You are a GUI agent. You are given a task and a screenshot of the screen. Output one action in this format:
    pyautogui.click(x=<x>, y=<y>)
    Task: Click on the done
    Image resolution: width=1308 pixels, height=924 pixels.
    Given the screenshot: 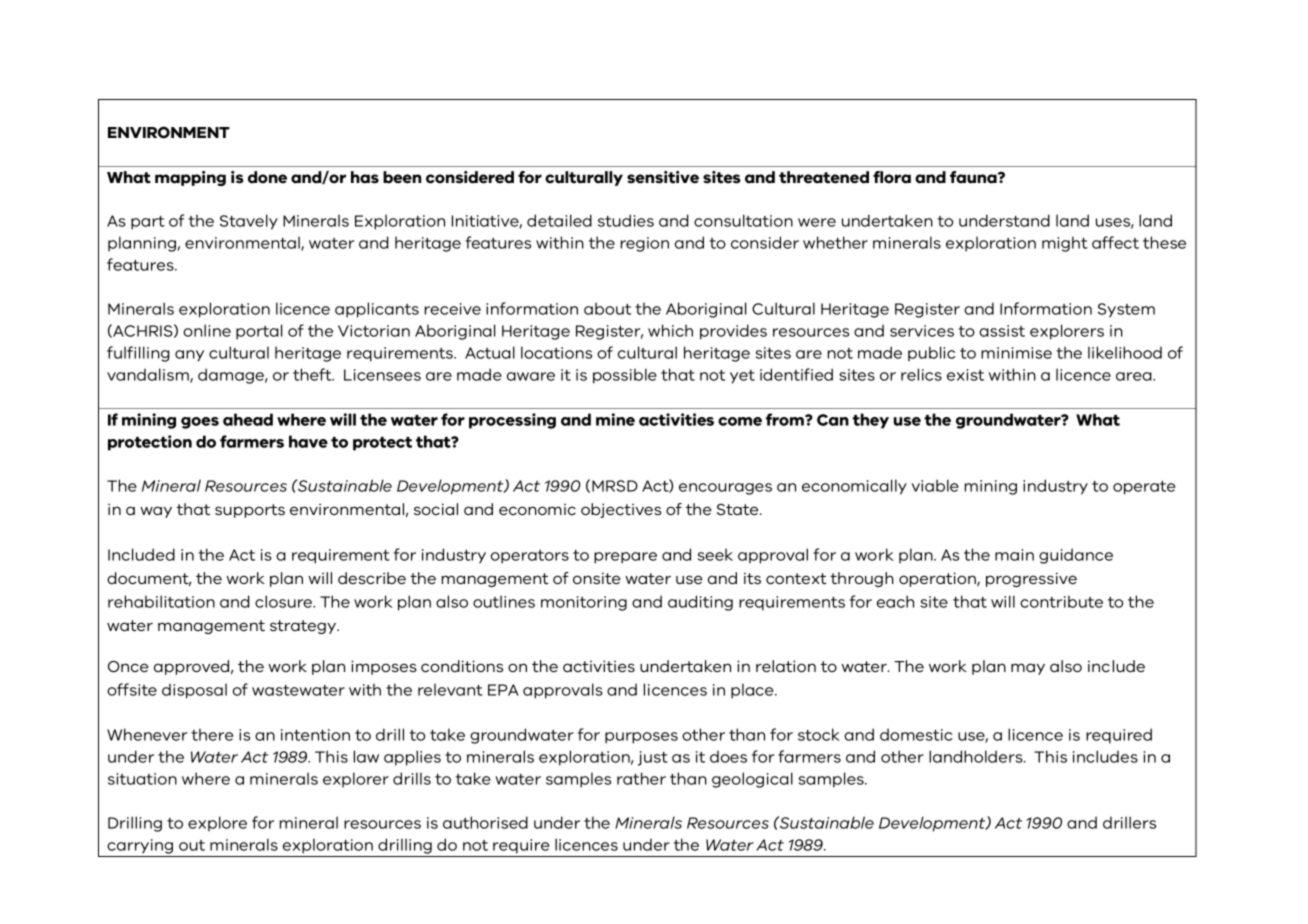 What is the action you would take?
    pyautogui.click(x=267, y=177)
